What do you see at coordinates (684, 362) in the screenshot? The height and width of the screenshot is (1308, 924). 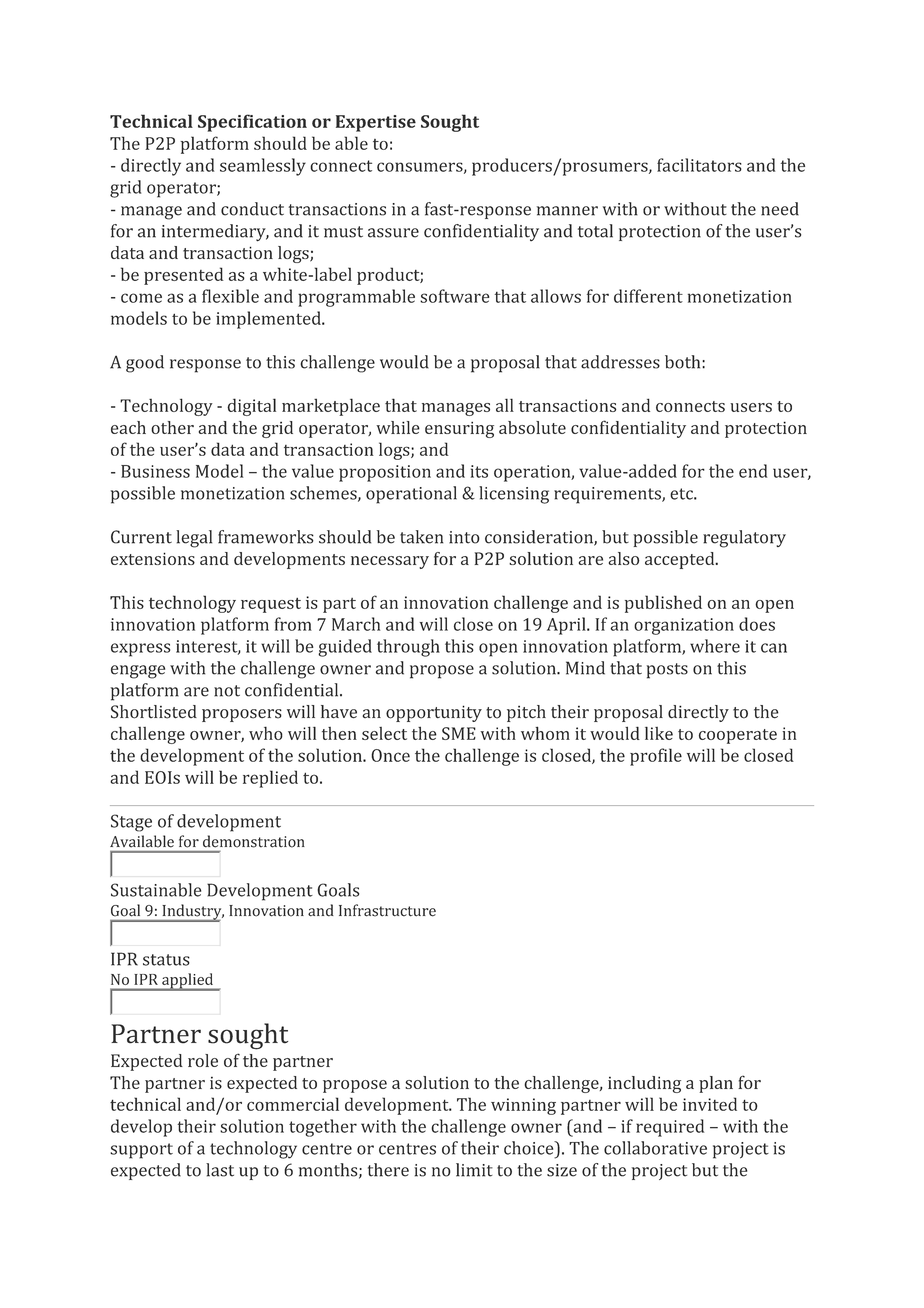 I see `both` at bounding box center [684, 362].
